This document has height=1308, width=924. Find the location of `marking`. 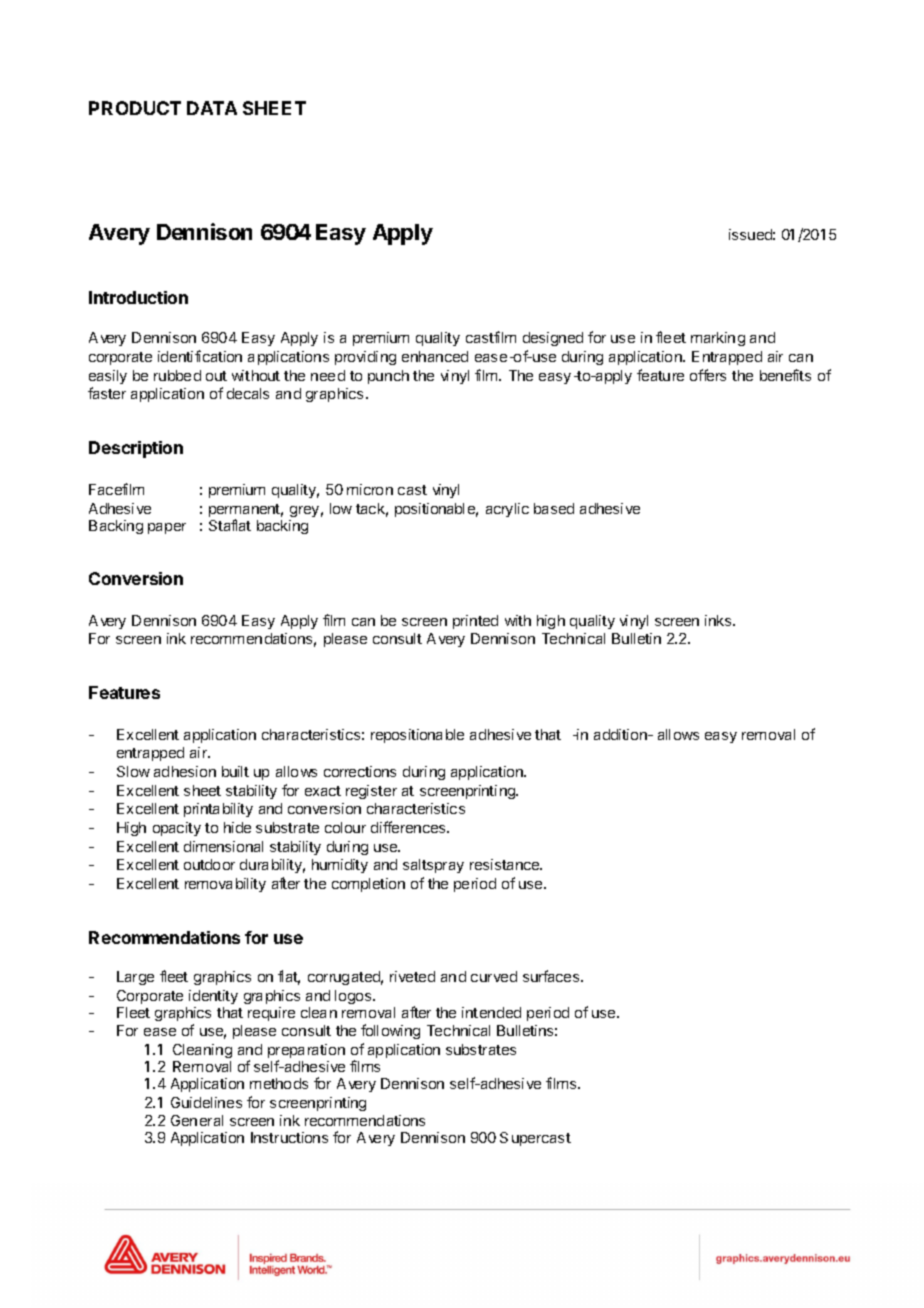

marking is located at coordinates (718, 339).
